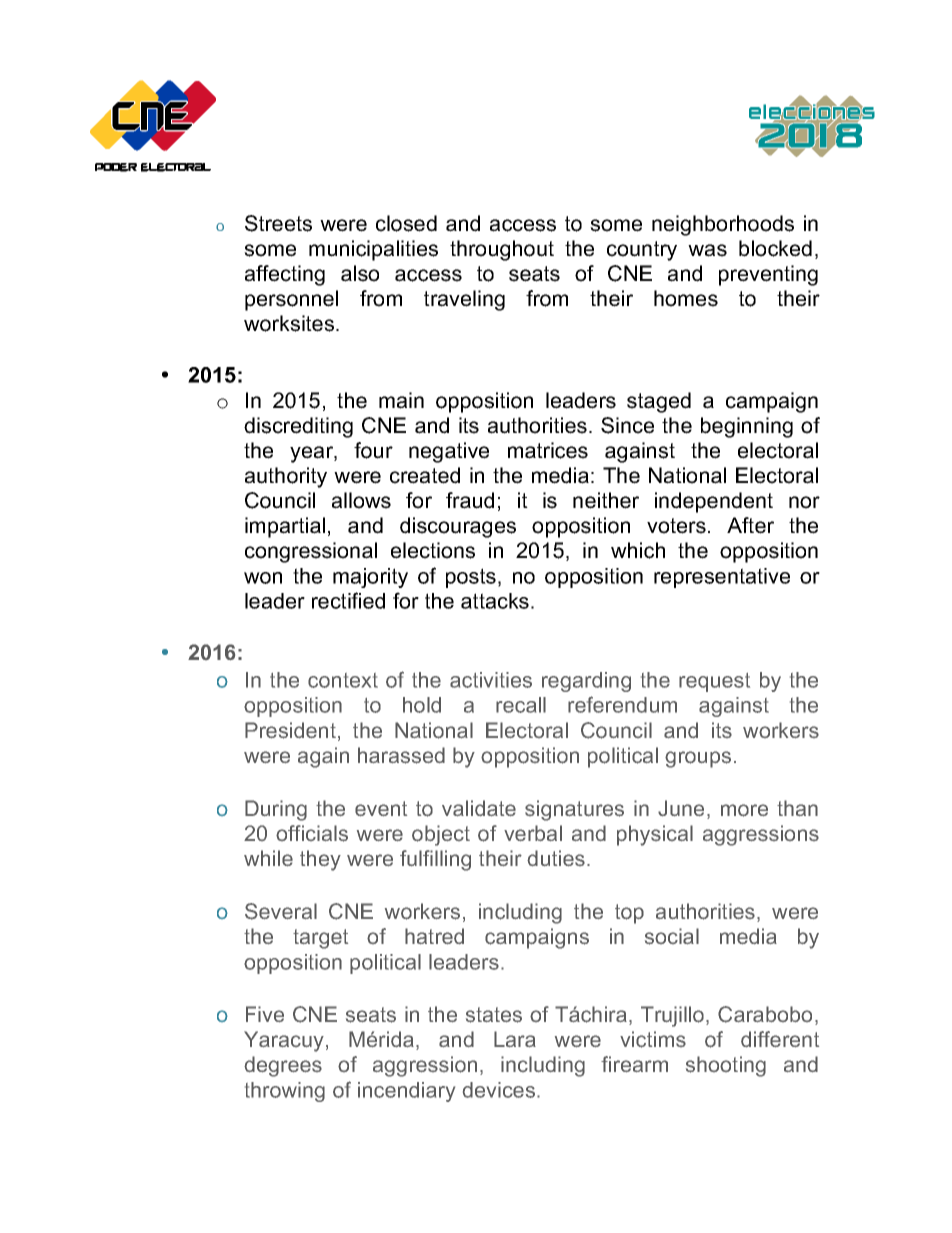 This image has height=1233, width=952. What do you see at coordinates (707, 250) in the image?
I see `was` at bounding box center [707, 250].
